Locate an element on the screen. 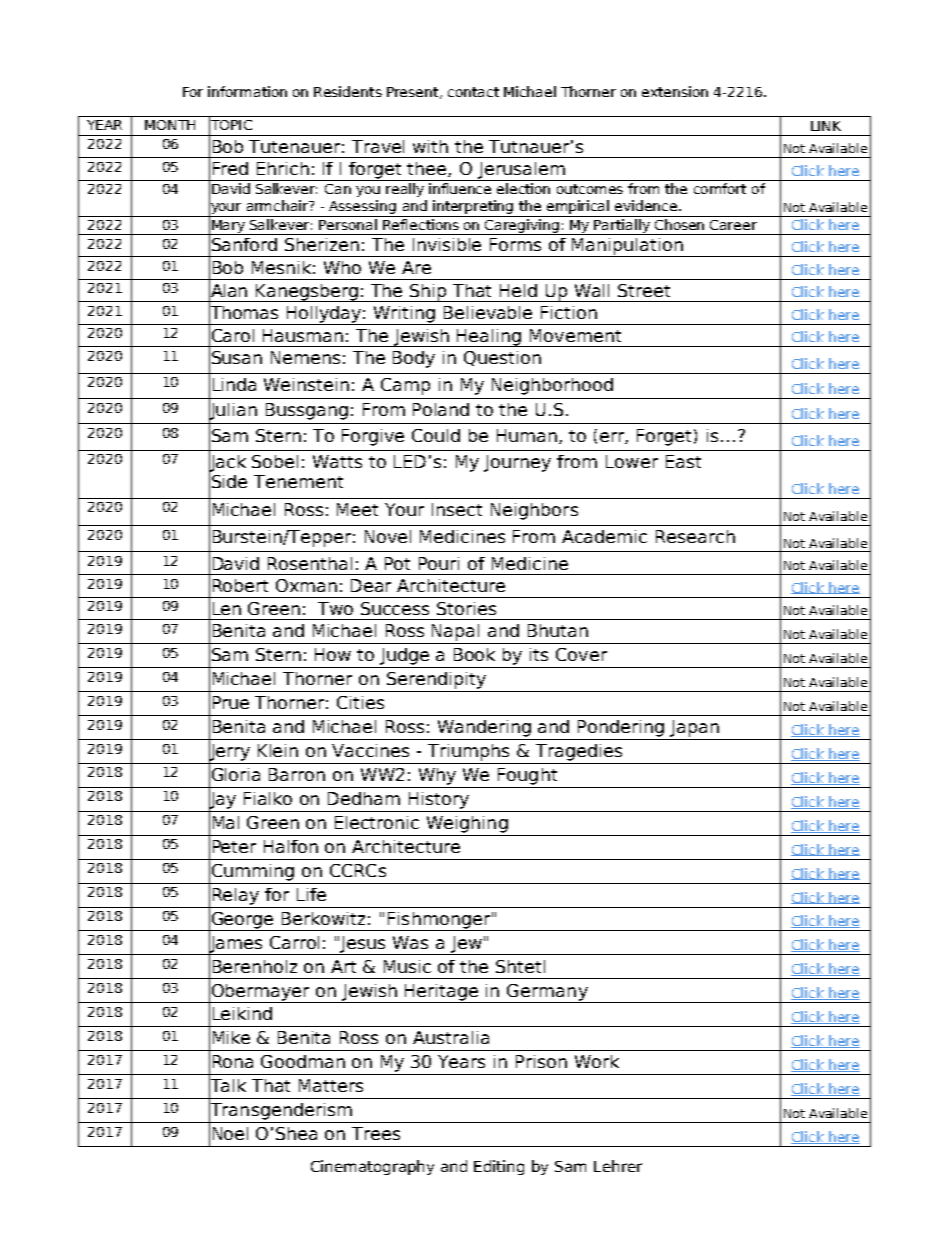 This screenshot has height=1233, width=952. Thomas is located at coordinates (243, 313).
